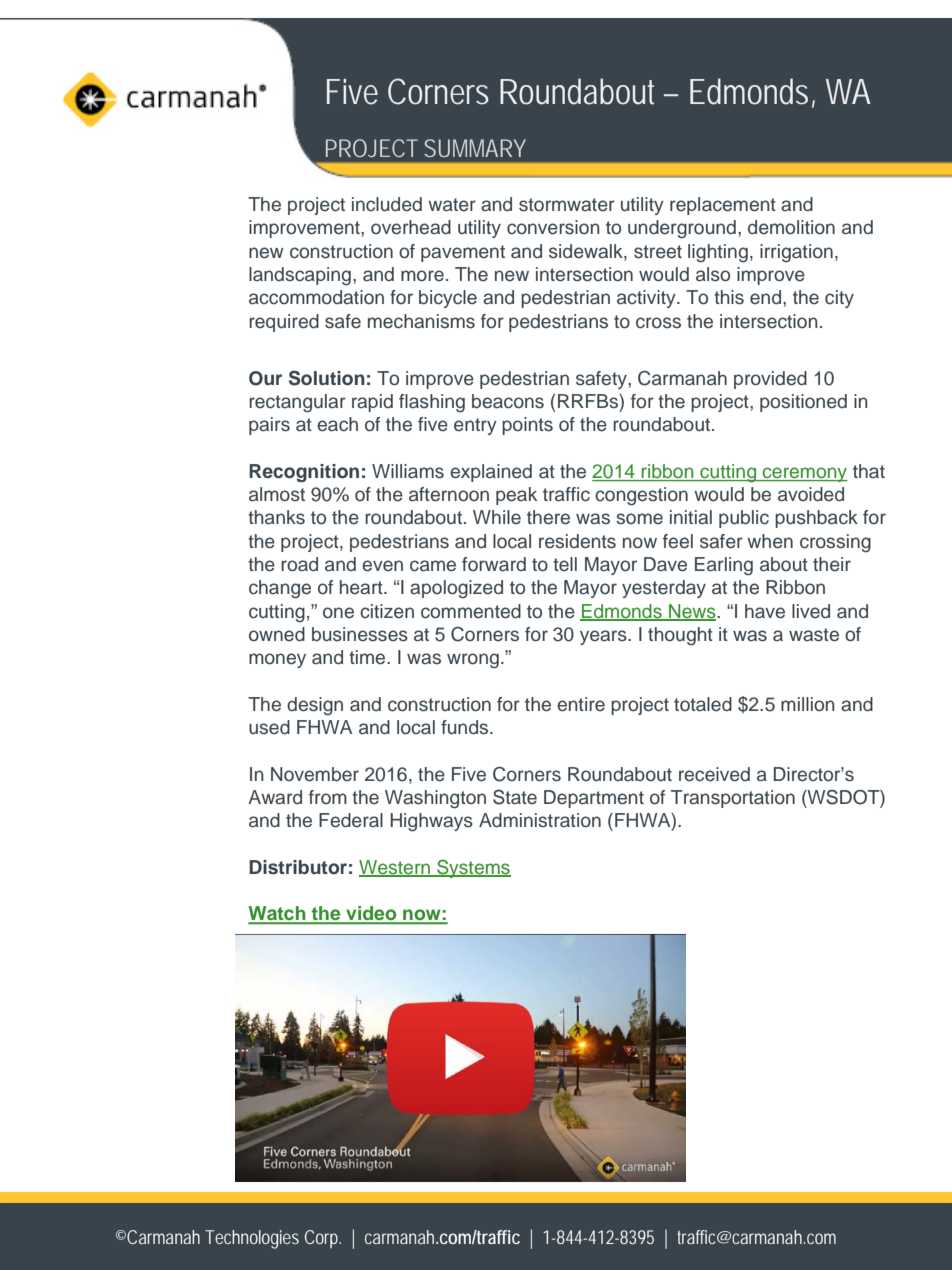  What do you see at coordinates (527, 426) in the screenshot?
I see `points` at bounding box center [527, 426].
